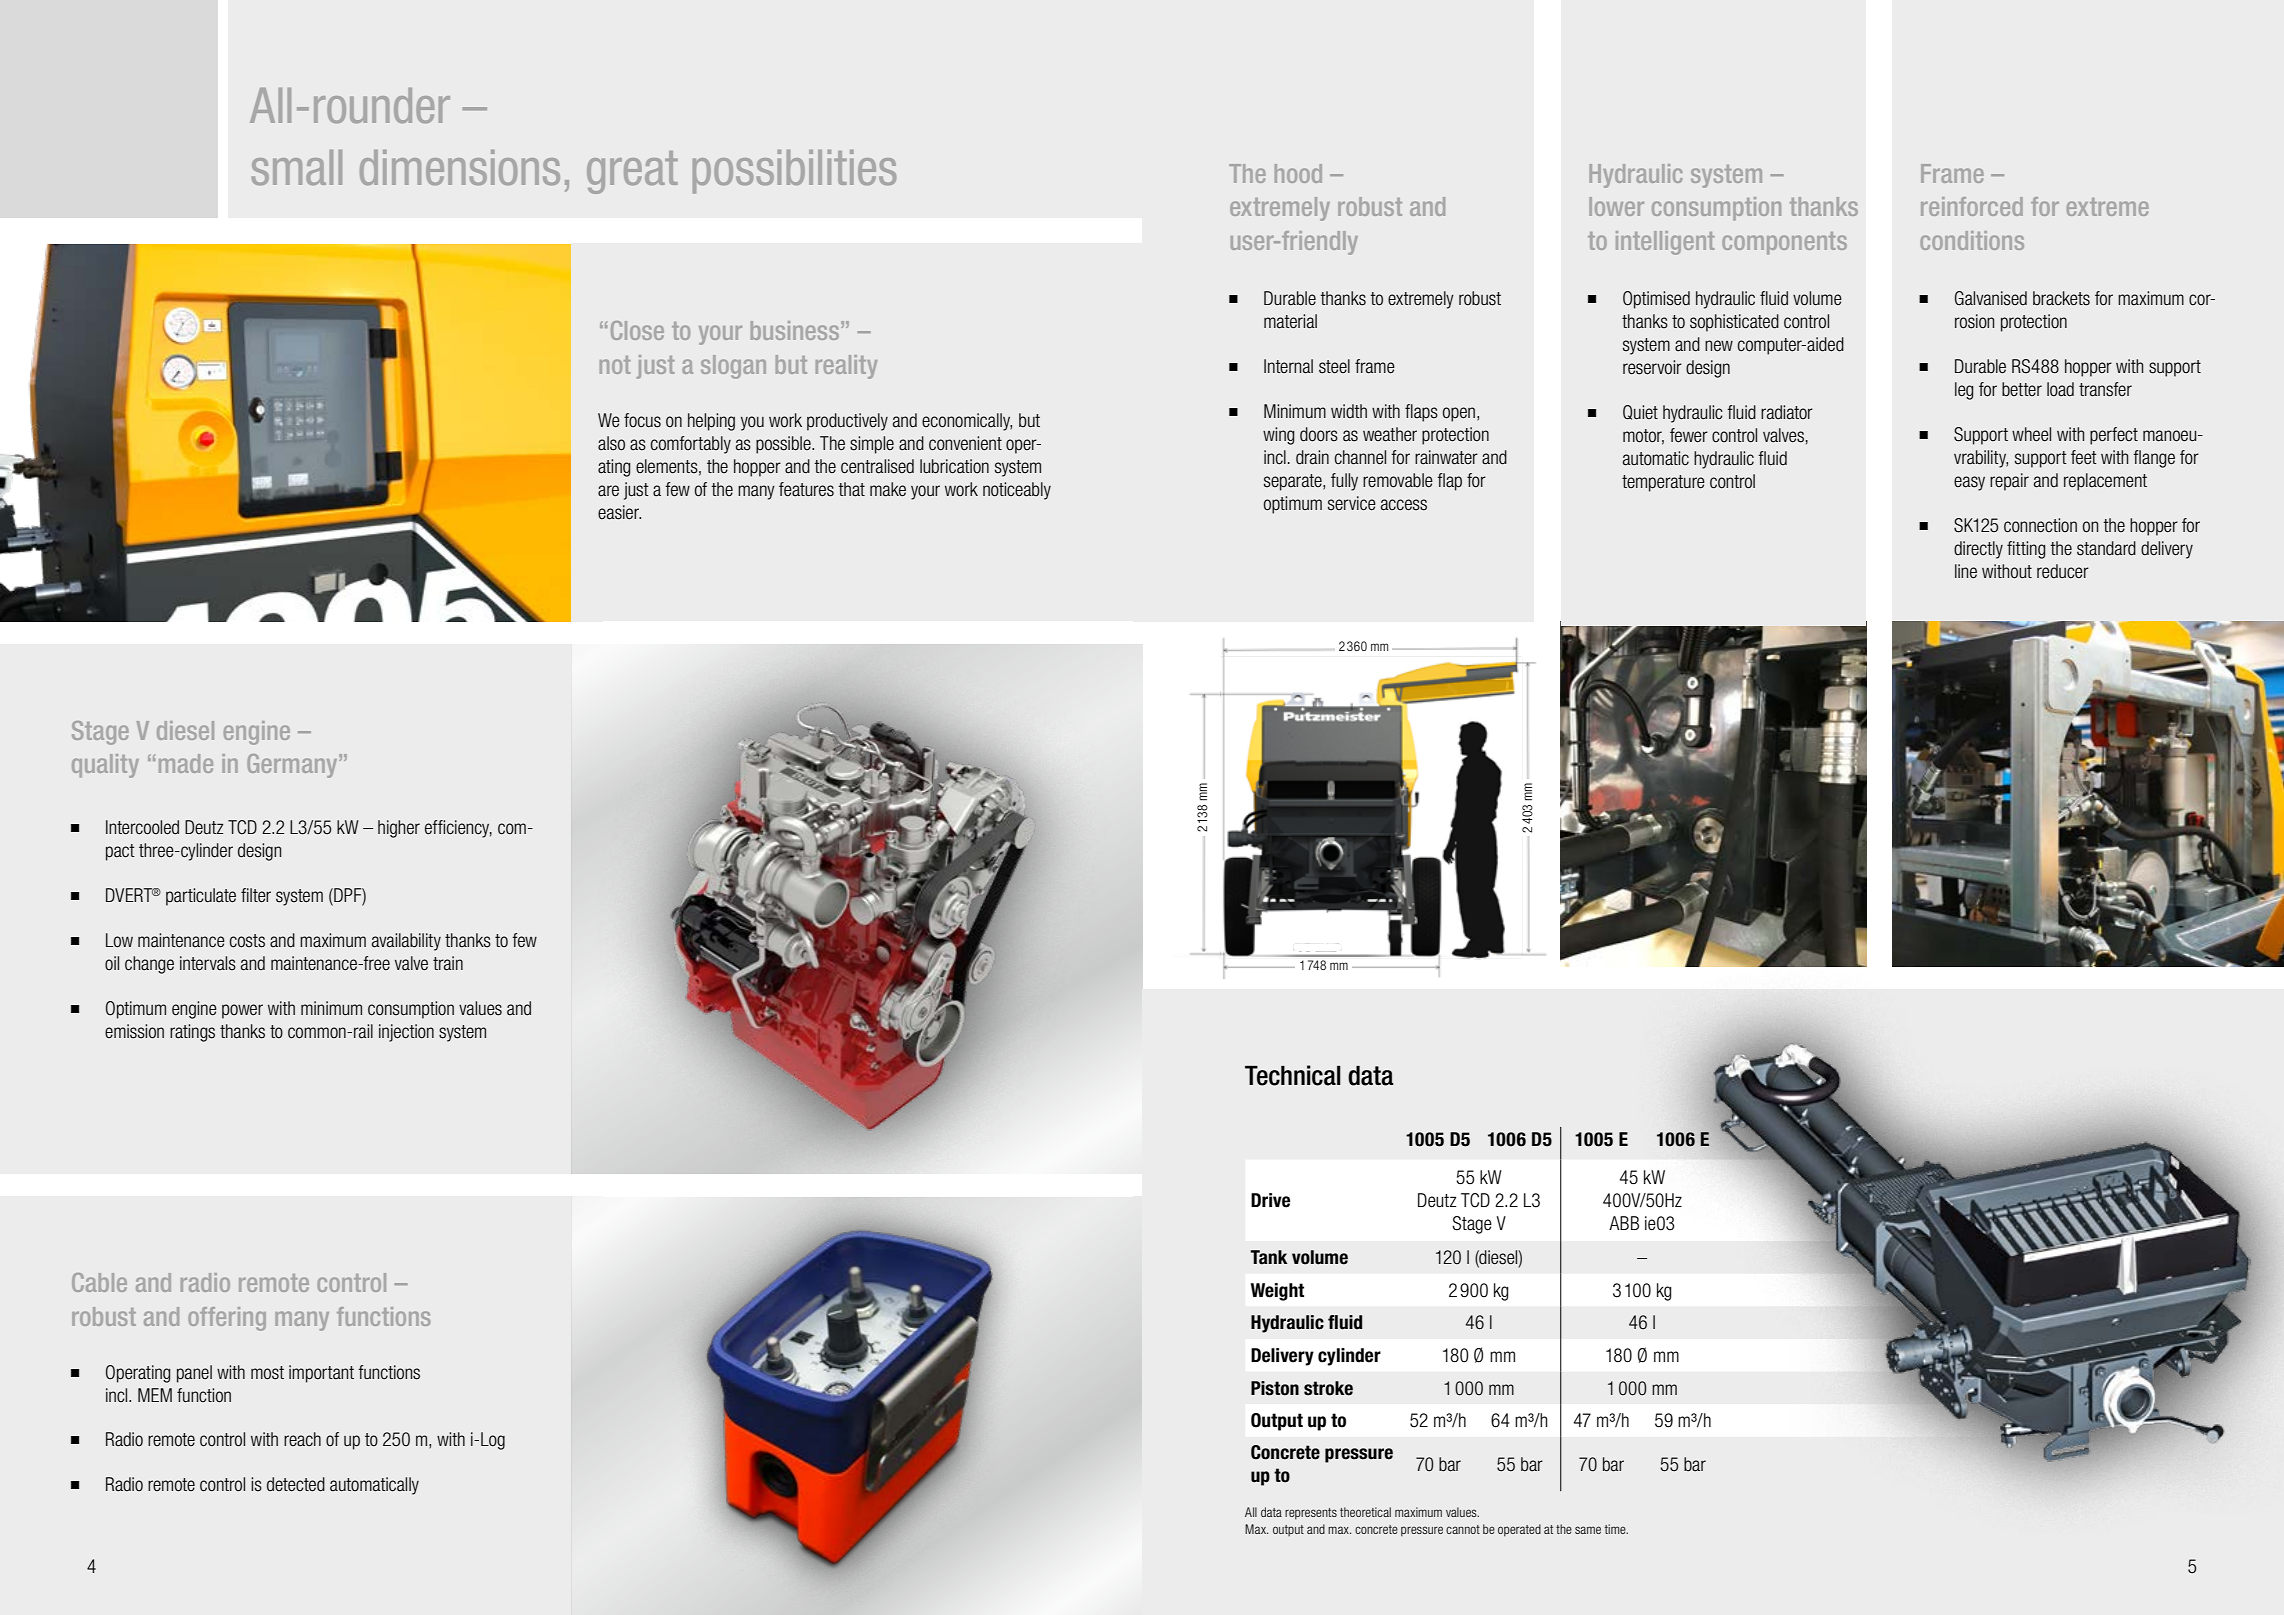 Image resolution: width=2284 pixels, height=1615 pixels. Describe the element at coordinates (296, 167) in the document. I see `small` at that location.
